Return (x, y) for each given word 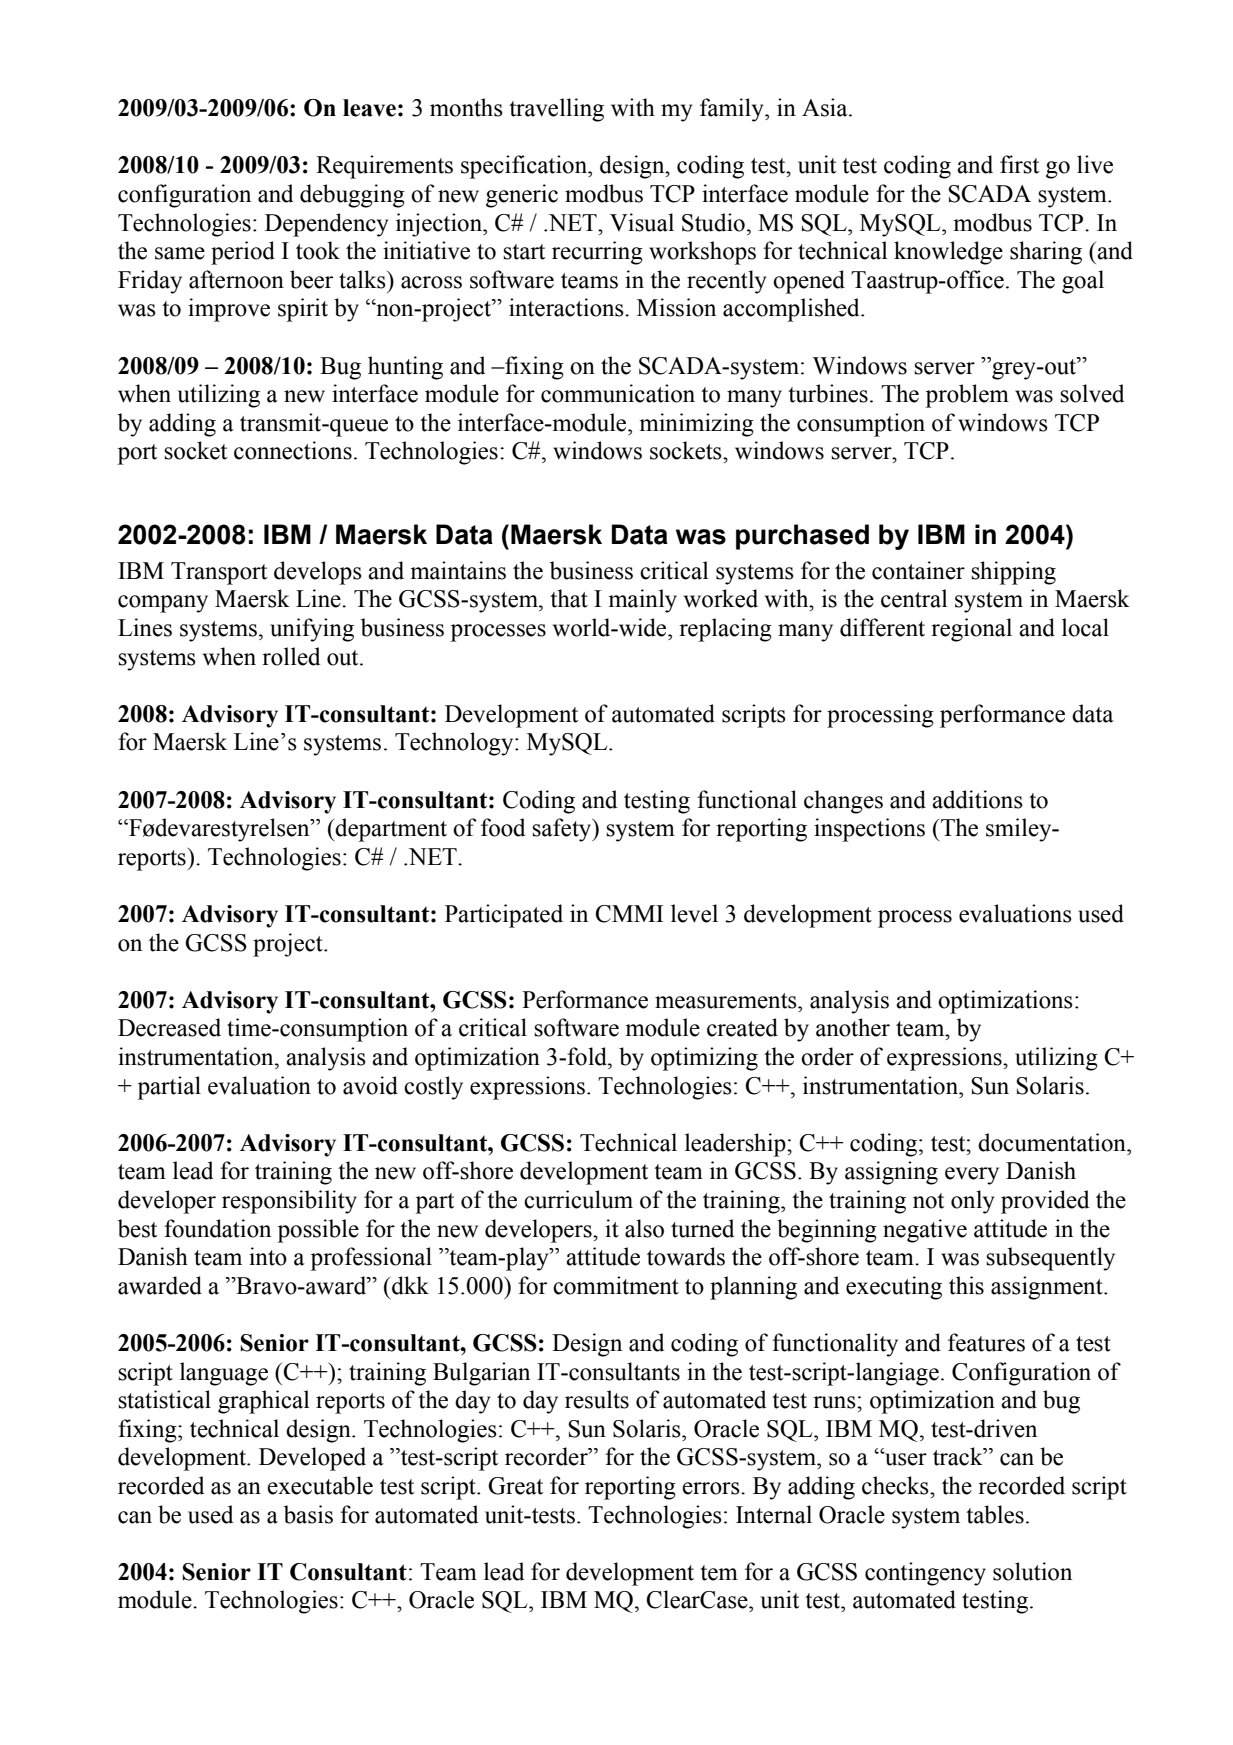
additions (977, 799)
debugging (352, 196)
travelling (556, 110)
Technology (455, 744)
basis (308, 1514)
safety (563, 830)
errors (712, 1488)
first (1019, 164)
